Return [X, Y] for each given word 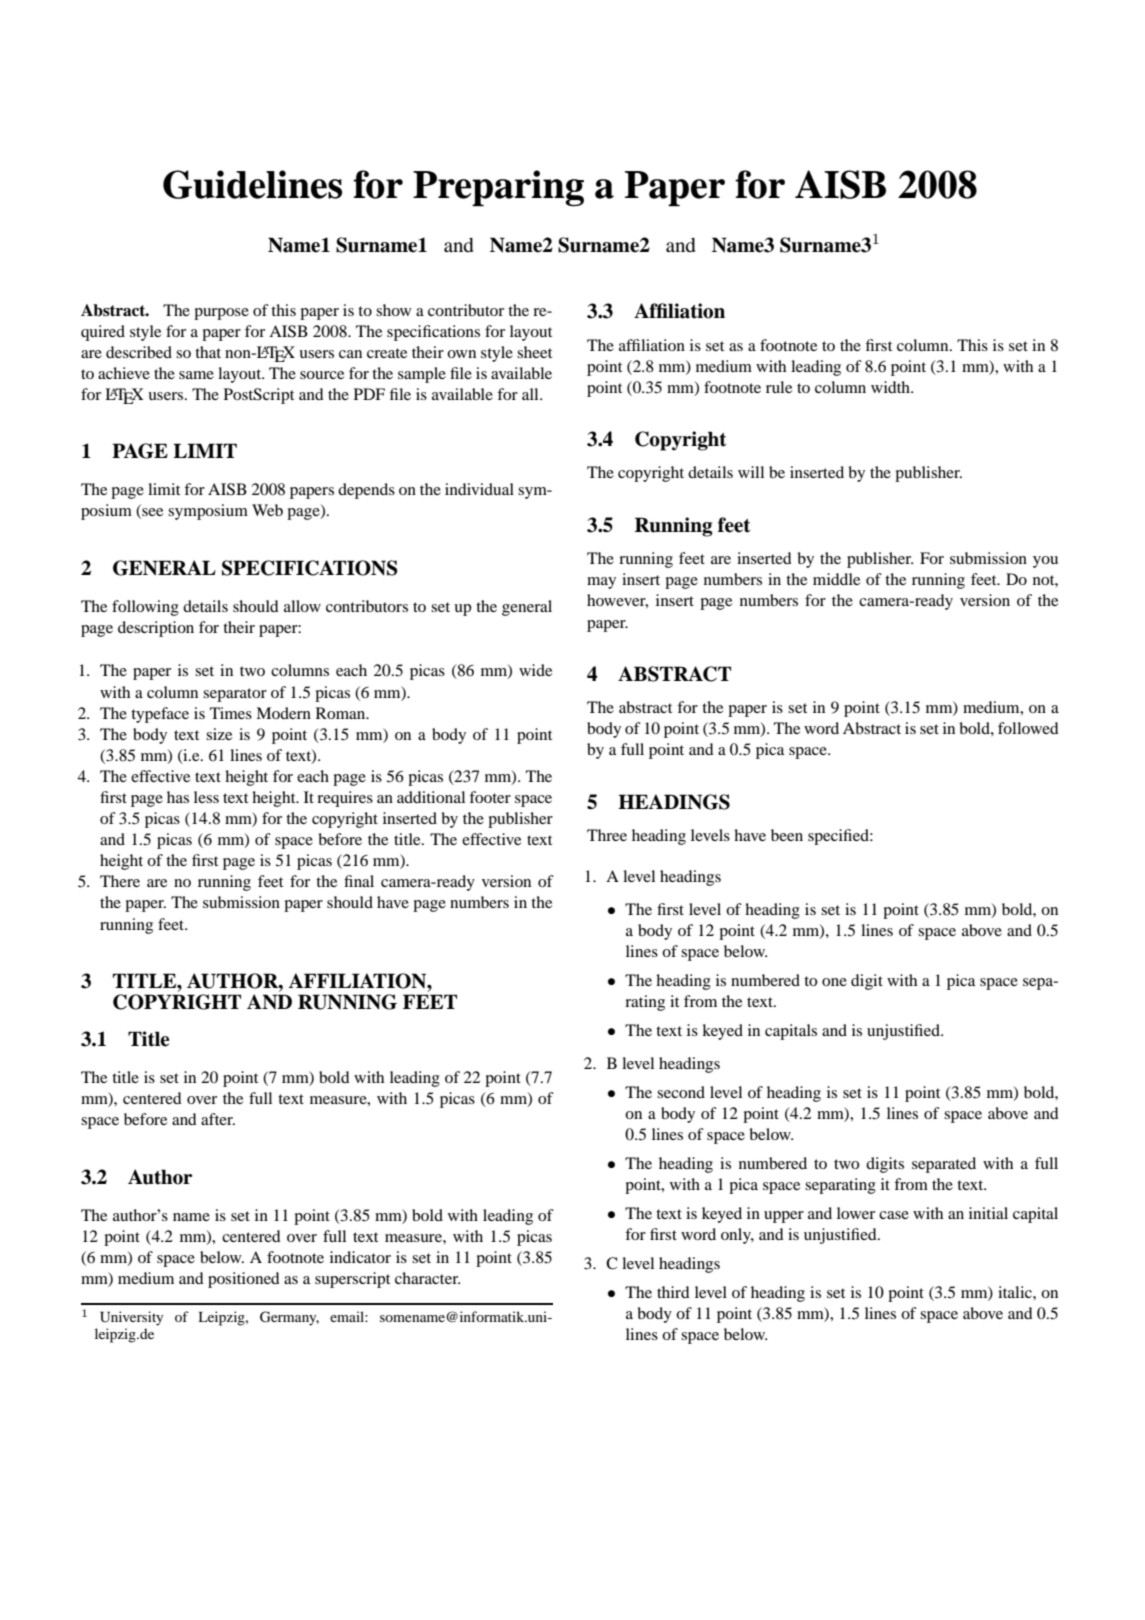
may [601, 583]
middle [836, 579]
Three [607, 835]
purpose [221, 314]
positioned [244, 1280]
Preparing [498, 188]
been [787, 835]
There [120, 881]
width [891, 387]
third [673, 1292]
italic [1016, 1292]
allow [302, 606]
